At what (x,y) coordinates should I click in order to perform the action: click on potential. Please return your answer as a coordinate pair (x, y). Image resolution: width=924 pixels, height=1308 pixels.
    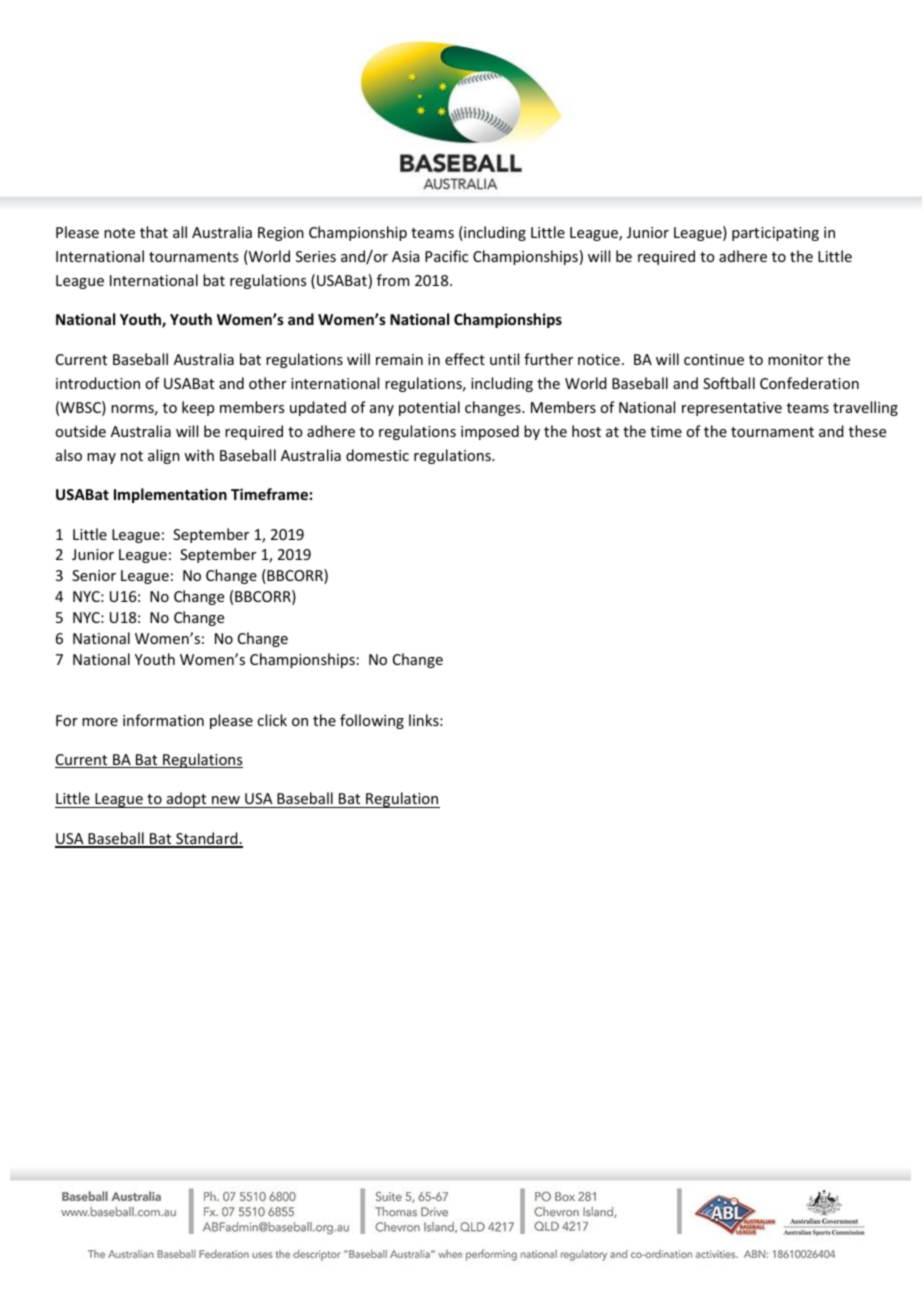
    Looking at the image, I should click on (429, 408).
